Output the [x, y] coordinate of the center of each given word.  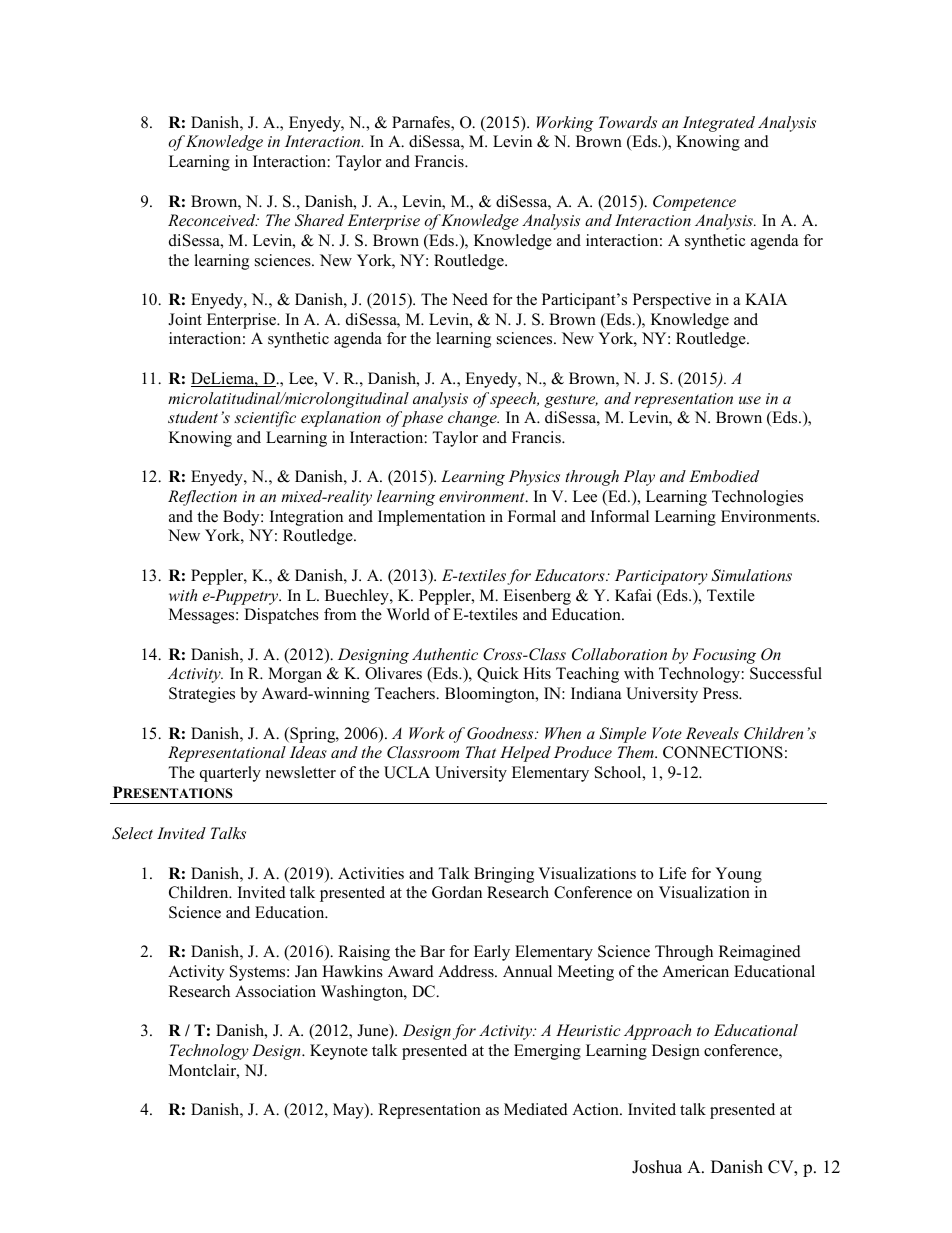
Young [738, 875]
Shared [319, 220]
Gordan [457, 892]
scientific [265, 419]
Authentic [445, 654]
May [349, 1111]
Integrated [719, 124]
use [750, 400]
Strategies [202, 695]
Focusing [724, 656]
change [473, 419]
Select [132, 833]
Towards [628, 122]
